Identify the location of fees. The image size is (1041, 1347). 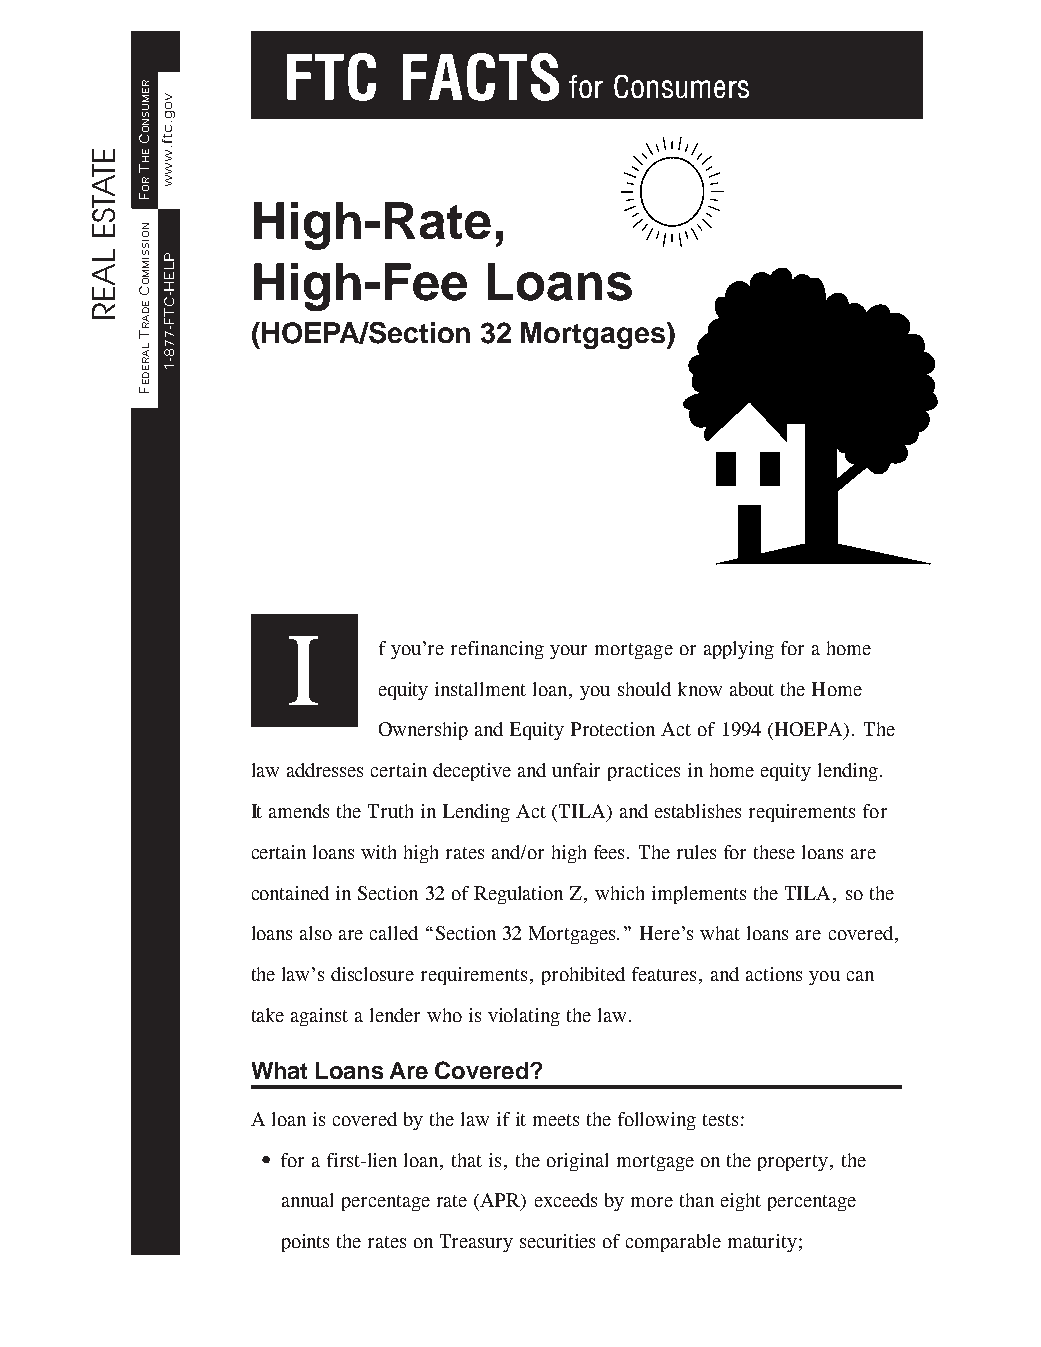
(611, 852).
